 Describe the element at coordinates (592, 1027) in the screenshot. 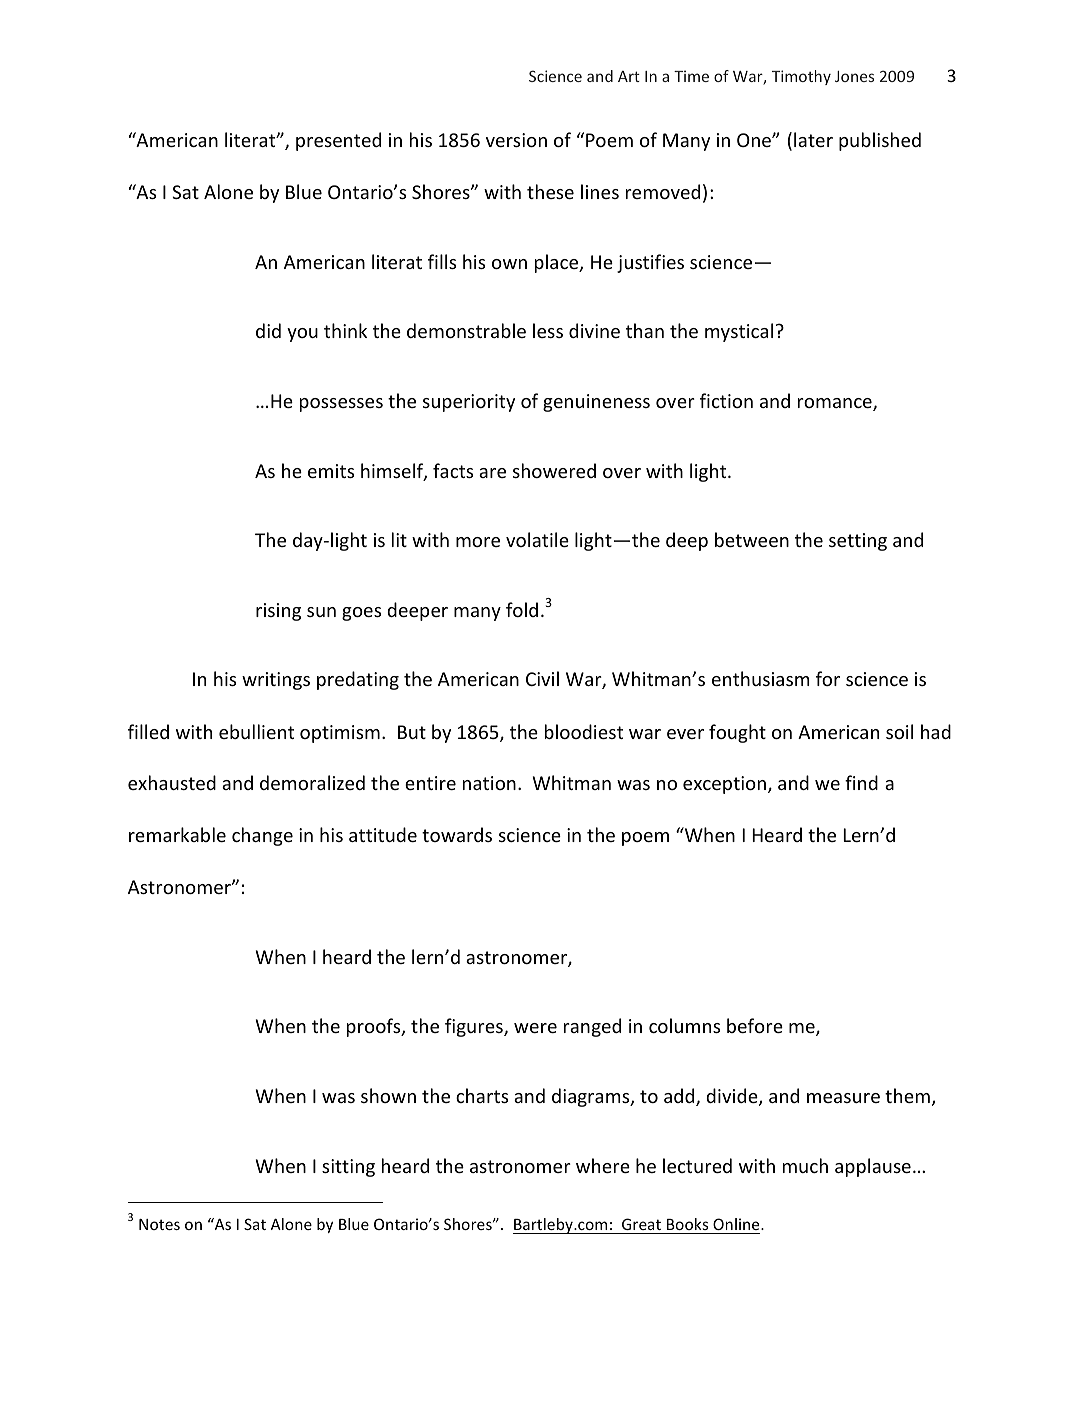

I see `ranged` at that location.
